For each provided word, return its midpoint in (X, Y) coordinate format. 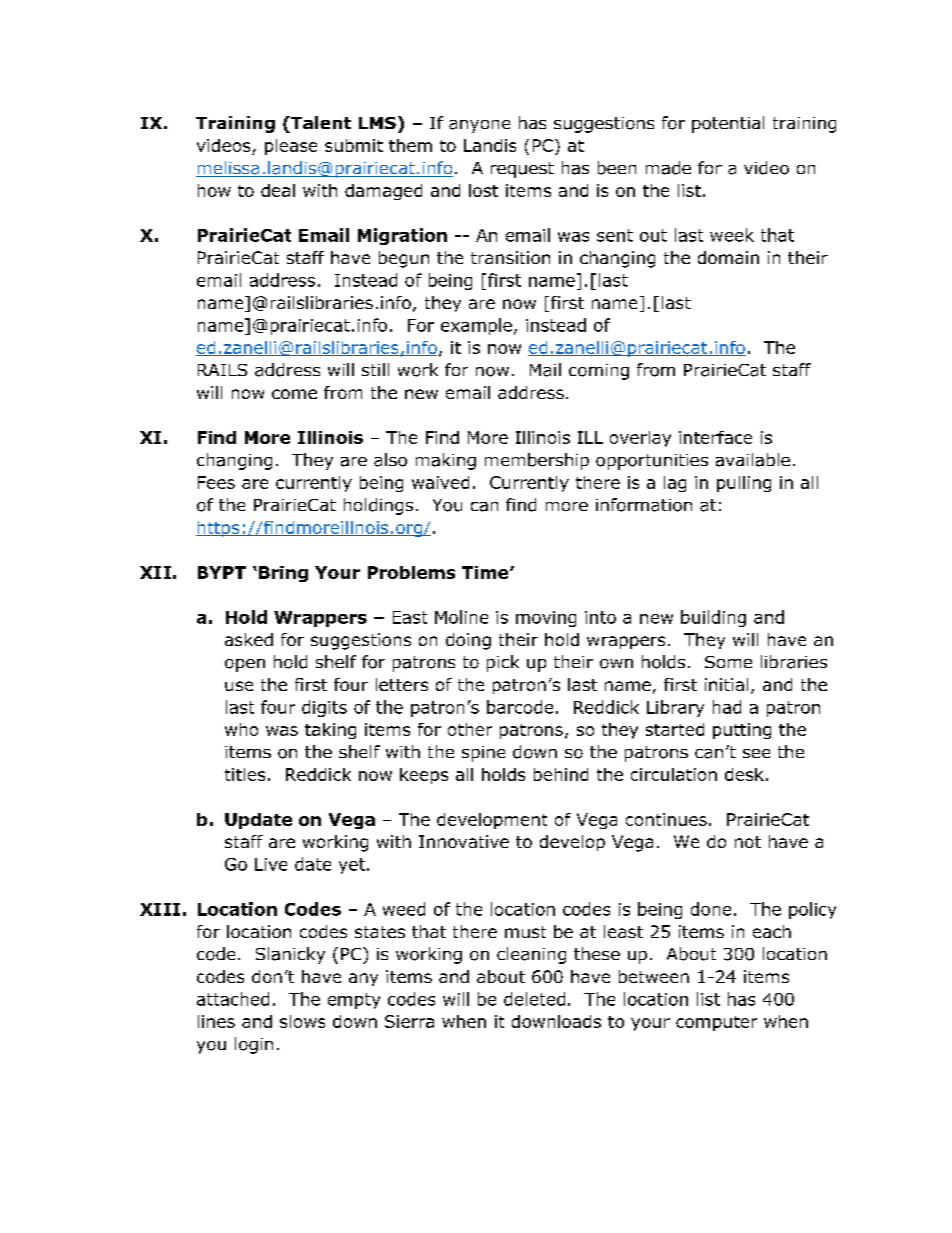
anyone (479, 126)
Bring (283, 574)
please (291, 147)
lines (216, 1021)
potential (728, 124)
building (713, 618)
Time (486, 572)
